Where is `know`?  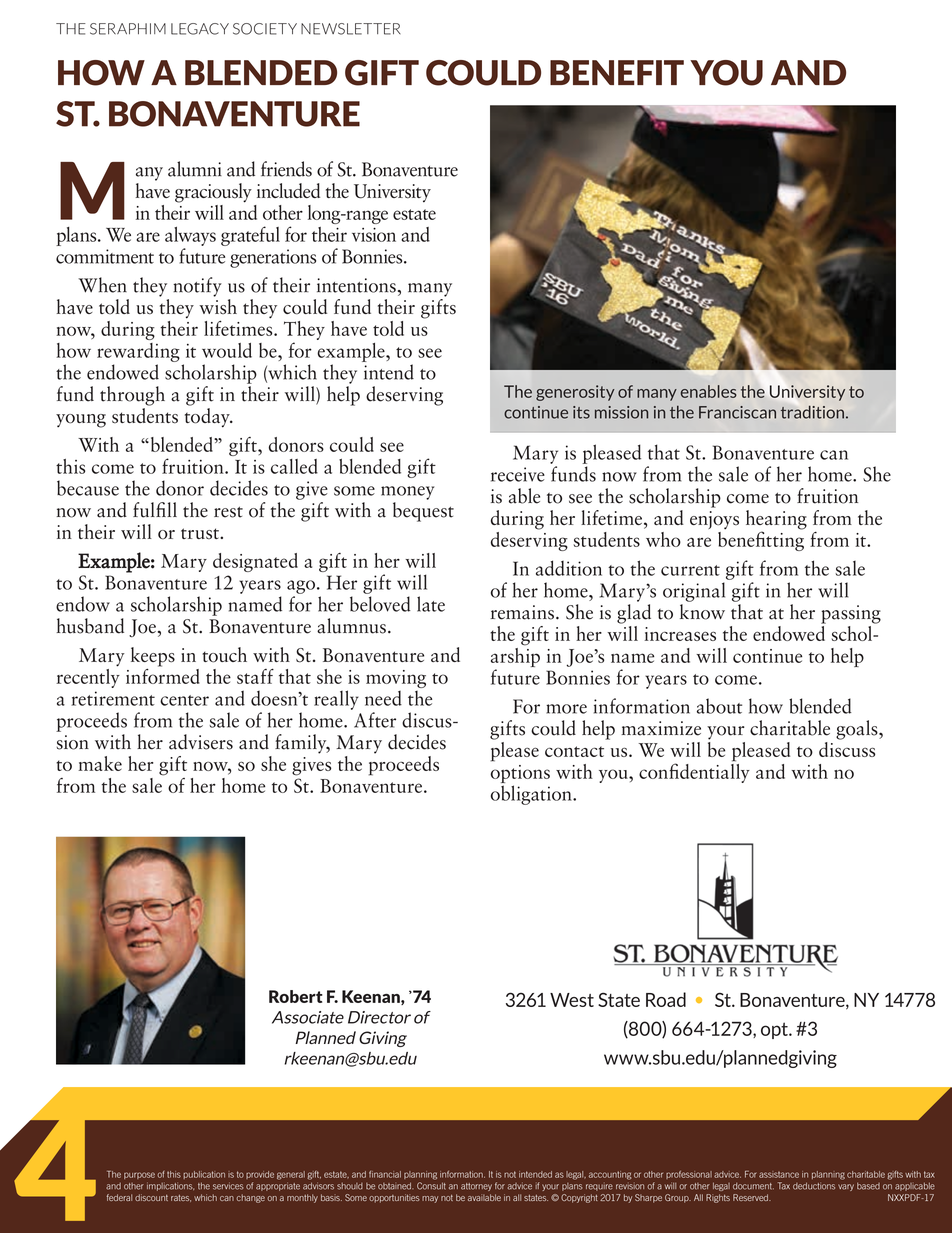
know is located at coordinates (702, 612).
